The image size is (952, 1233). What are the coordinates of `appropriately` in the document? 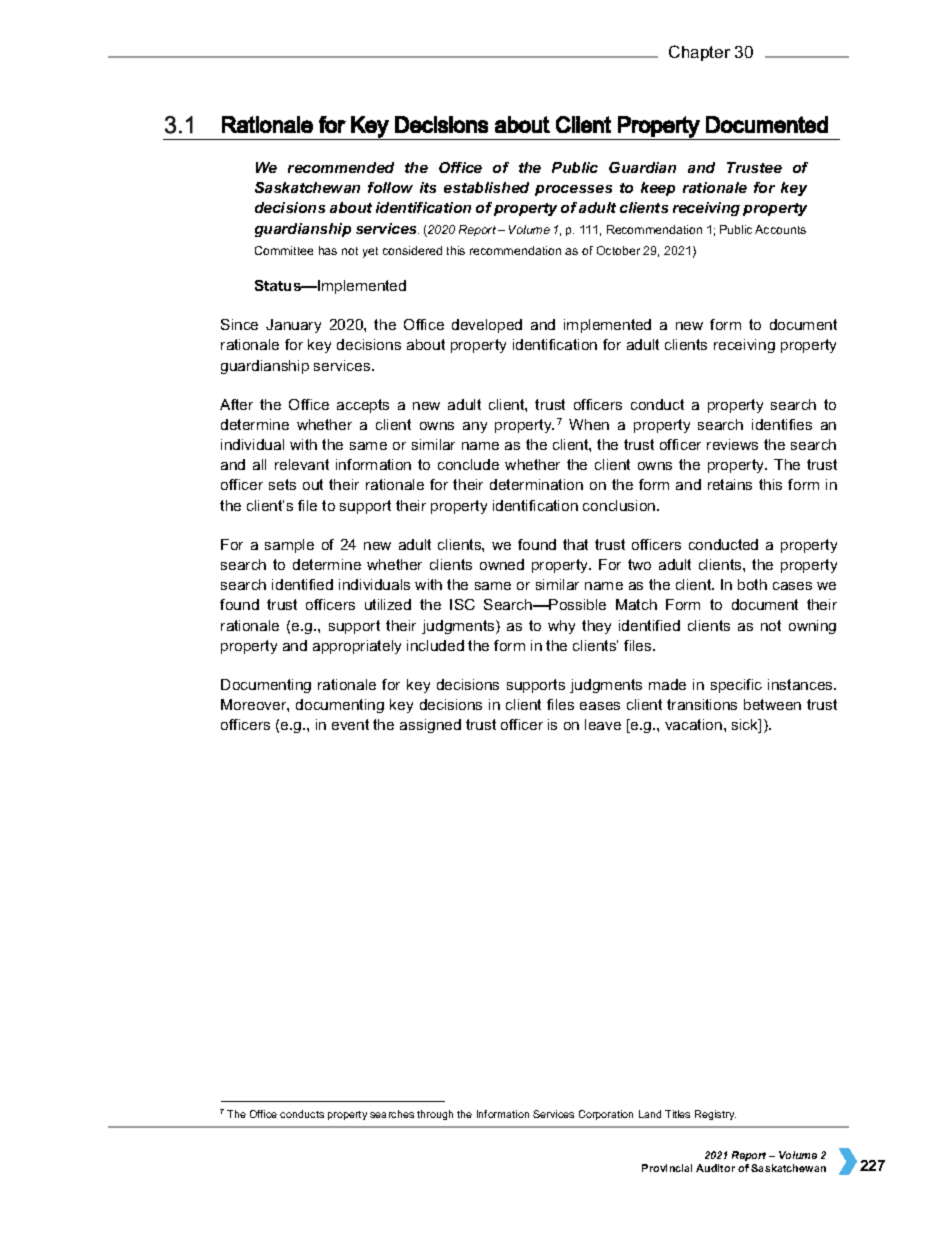 It's located at (357, 647).
